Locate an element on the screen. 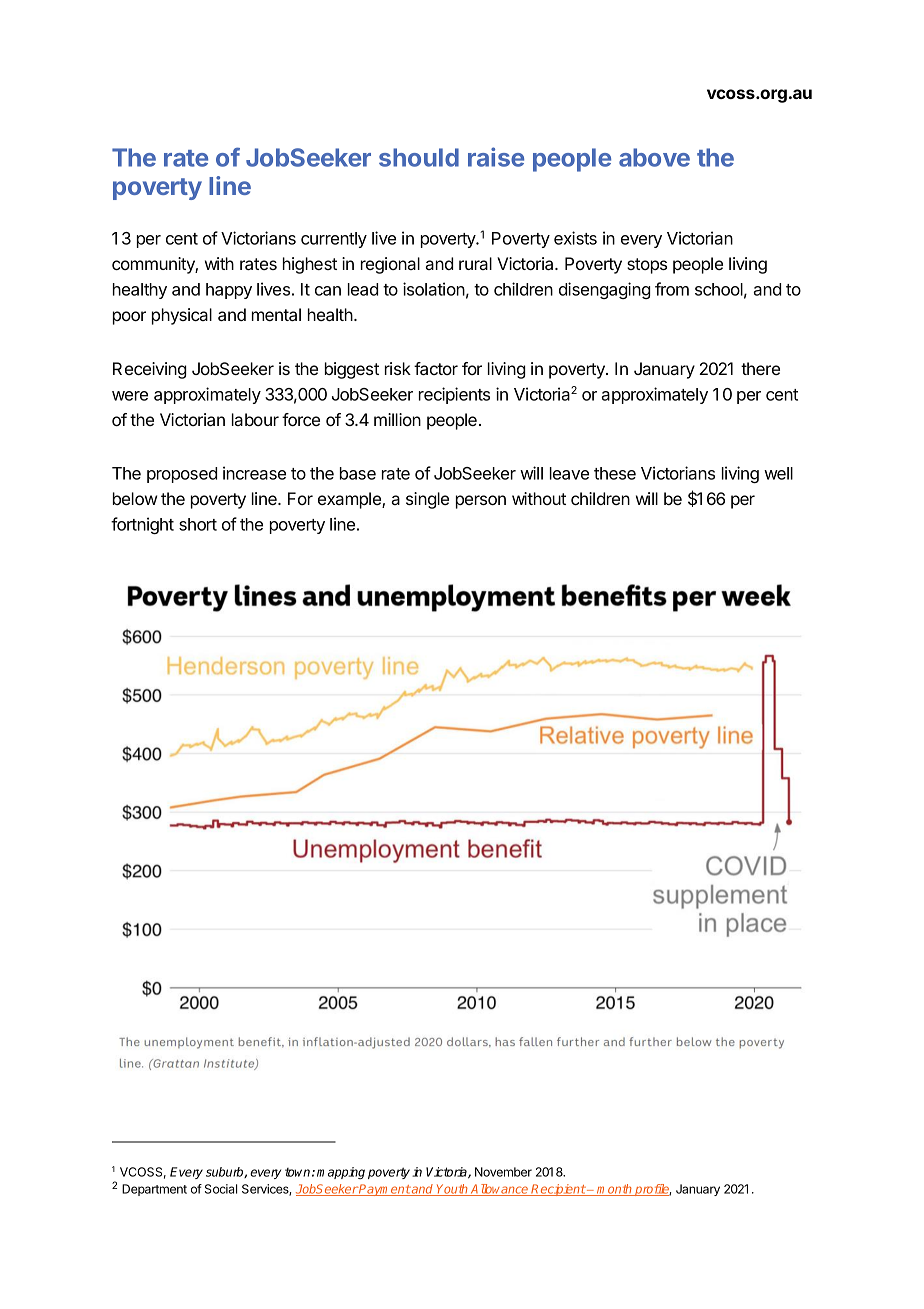  happy is located at coordinates (229, 291).
